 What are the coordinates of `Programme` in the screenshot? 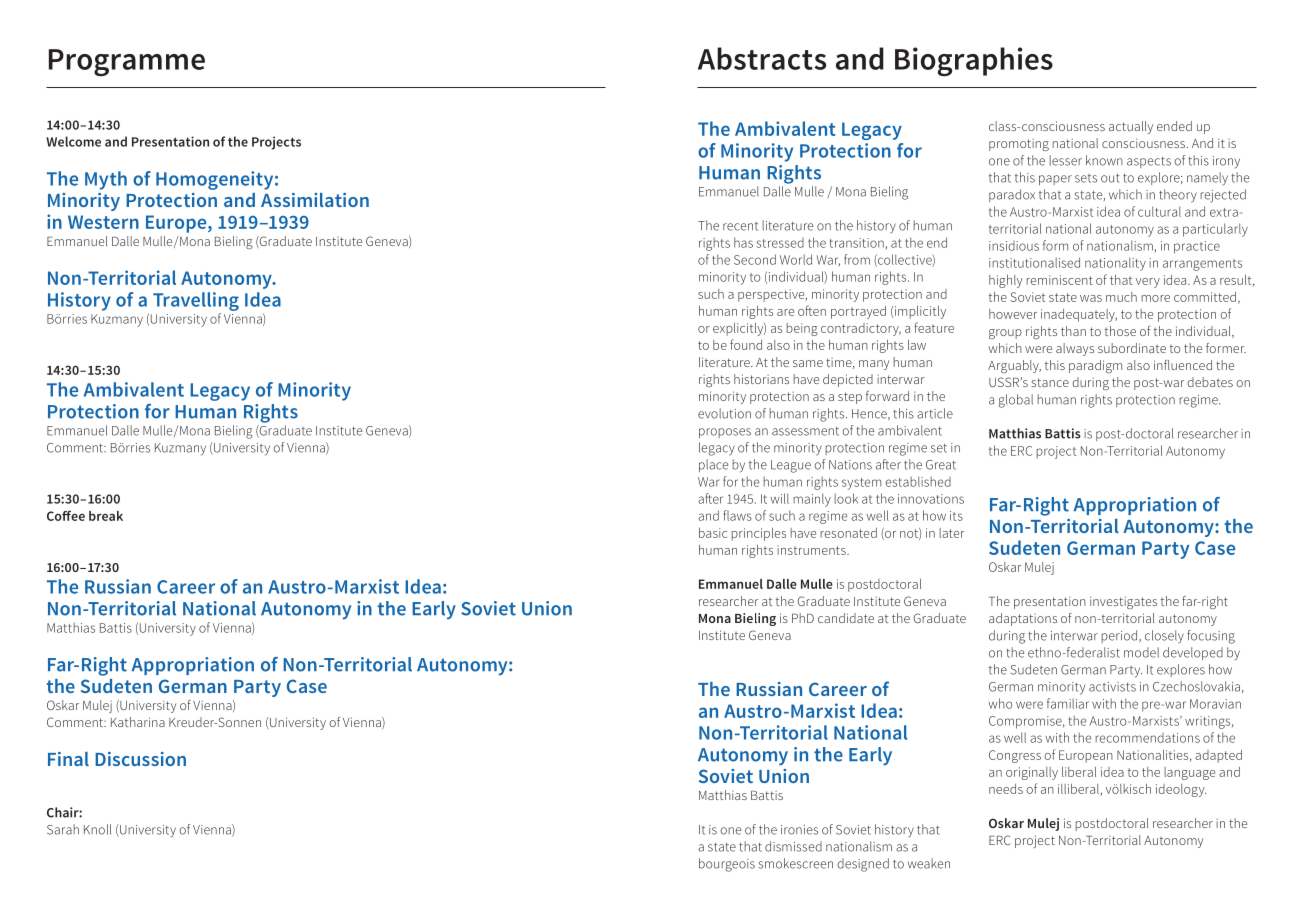 It's located at (127, 62).
